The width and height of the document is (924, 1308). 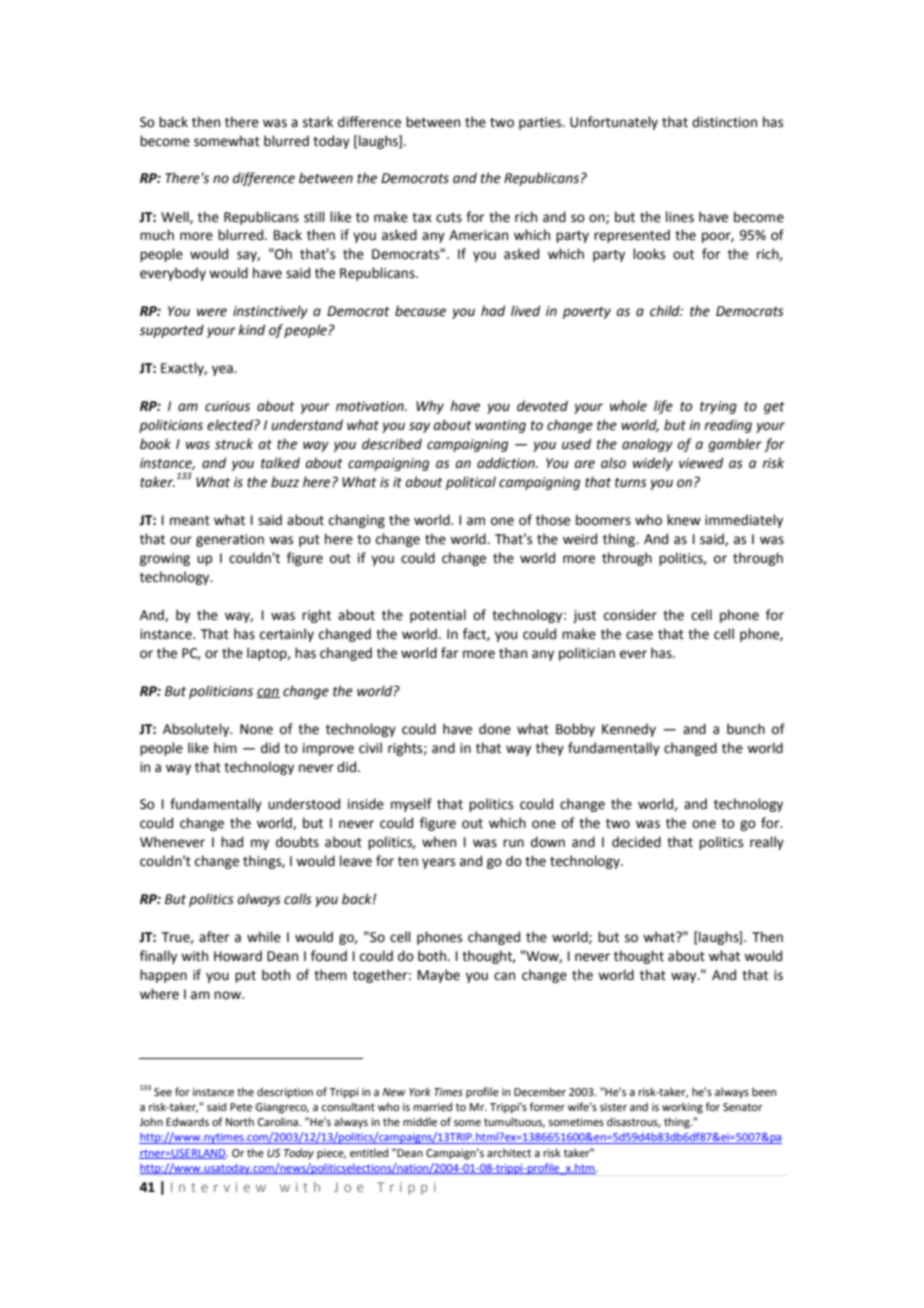 What do you see at coordinates (287, 635) in the document?
I see `certainly` at bounding box center [287, 635].
